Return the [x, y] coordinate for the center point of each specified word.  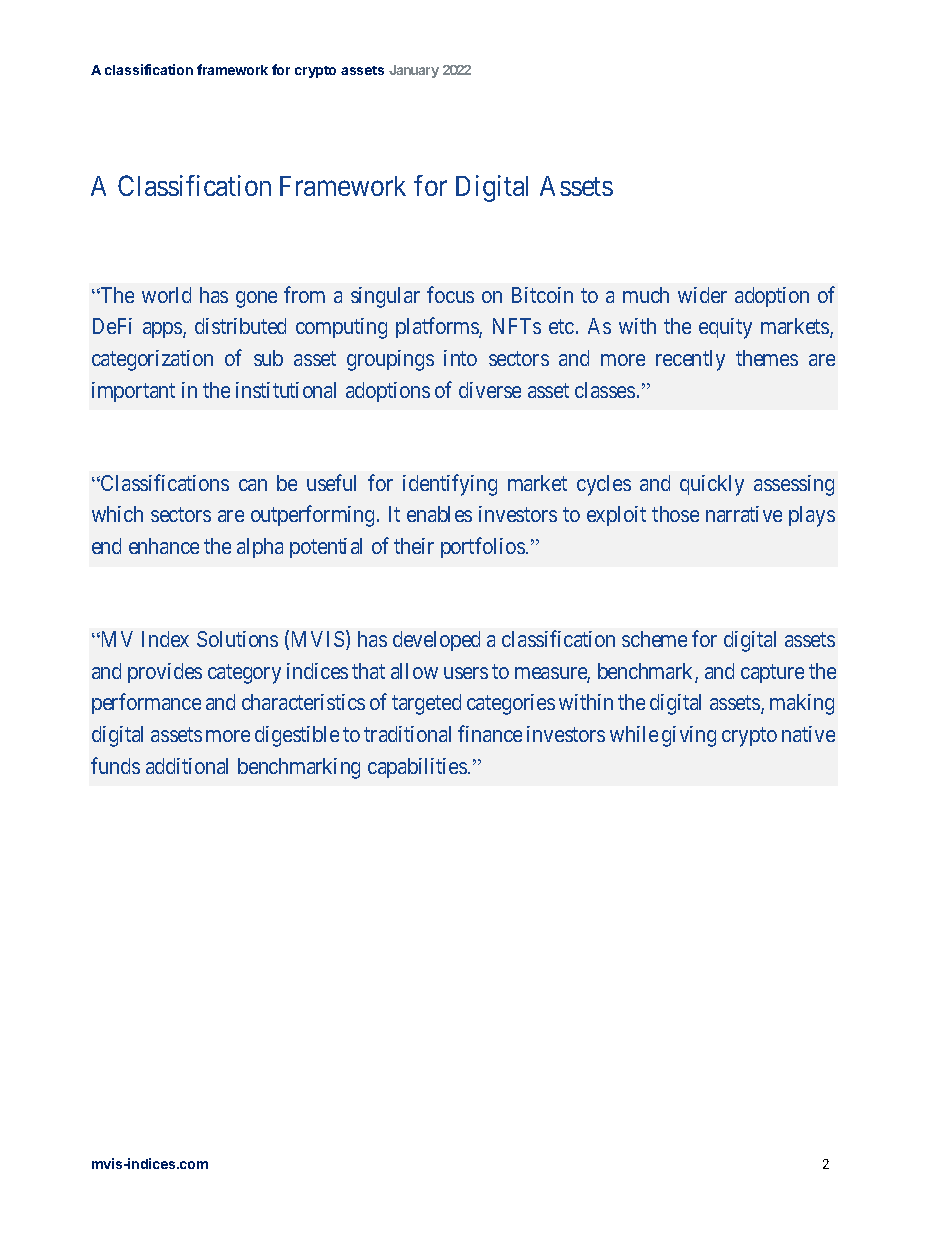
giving [689, 736]
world [166, 295]
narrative [744, 514]
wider [702, 295]
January [414, 71]
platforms [438, 328]
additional [187, 766]
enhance [164, 546]
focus [450, 294]
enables [439, 514]
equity [725, 328]
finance [490, 733]
